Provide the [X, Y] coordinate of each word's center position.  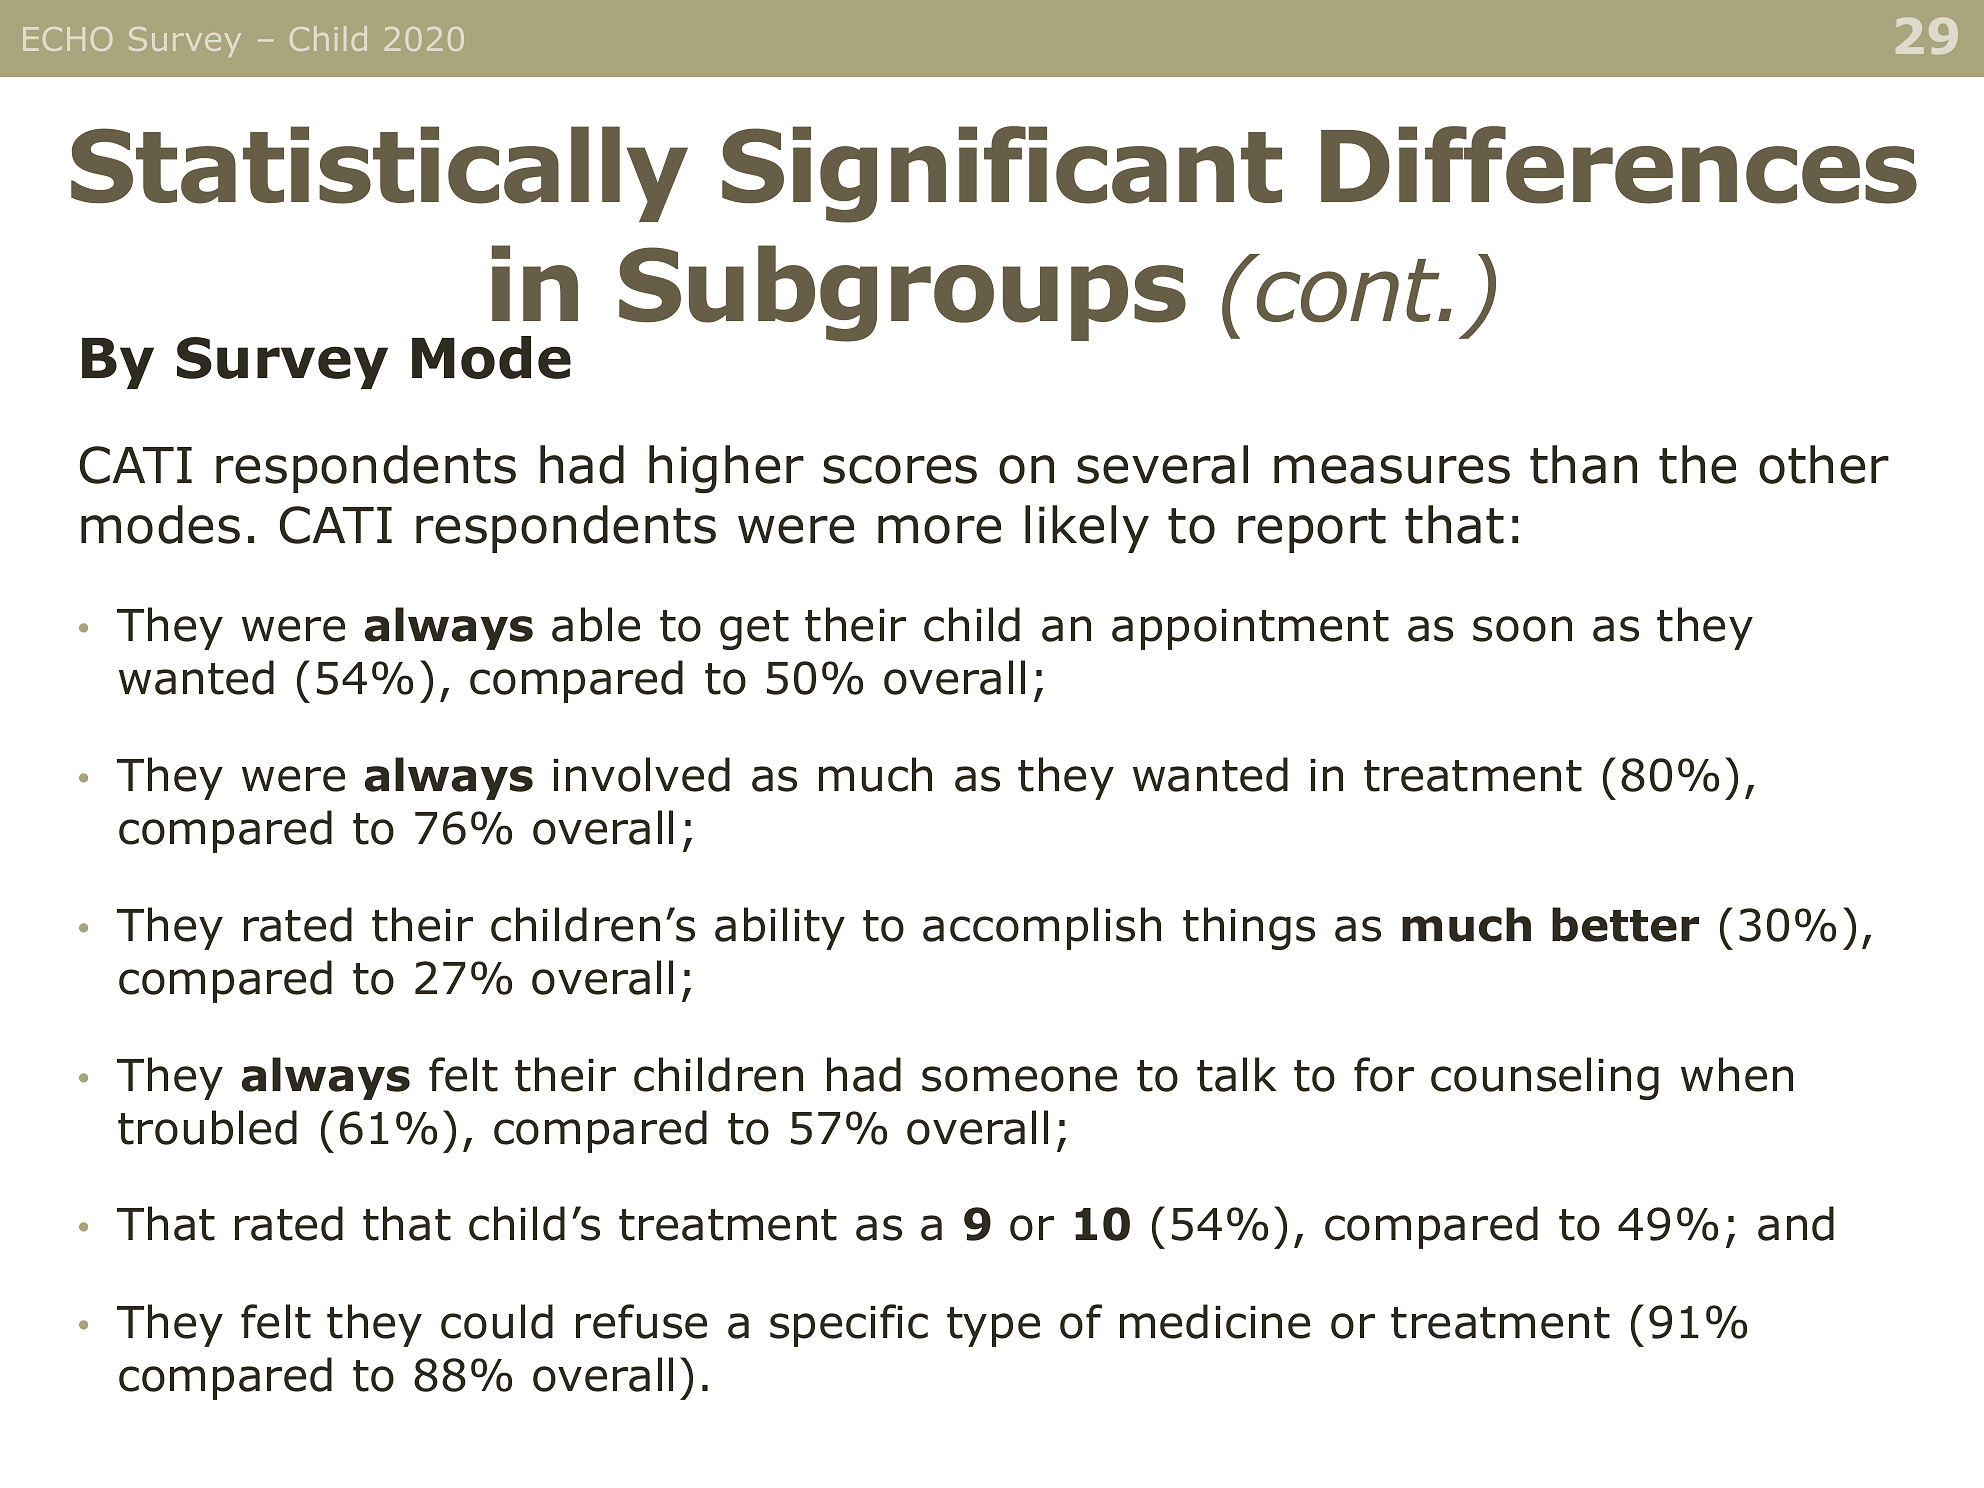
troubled [207, 1127]
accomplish [1042, 928]
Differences [1619, 165]
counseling [1545, 1078]
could [497, 1321]
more [939, 529]
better [1625, 924]
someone [1019, 1079]
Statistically [379, 174]
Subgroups [902, 293]
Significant [1002, 174]
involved [641, 774]
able [596, 624]
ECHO [67, 39]
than [1583, 464]
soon [1522, 629]
